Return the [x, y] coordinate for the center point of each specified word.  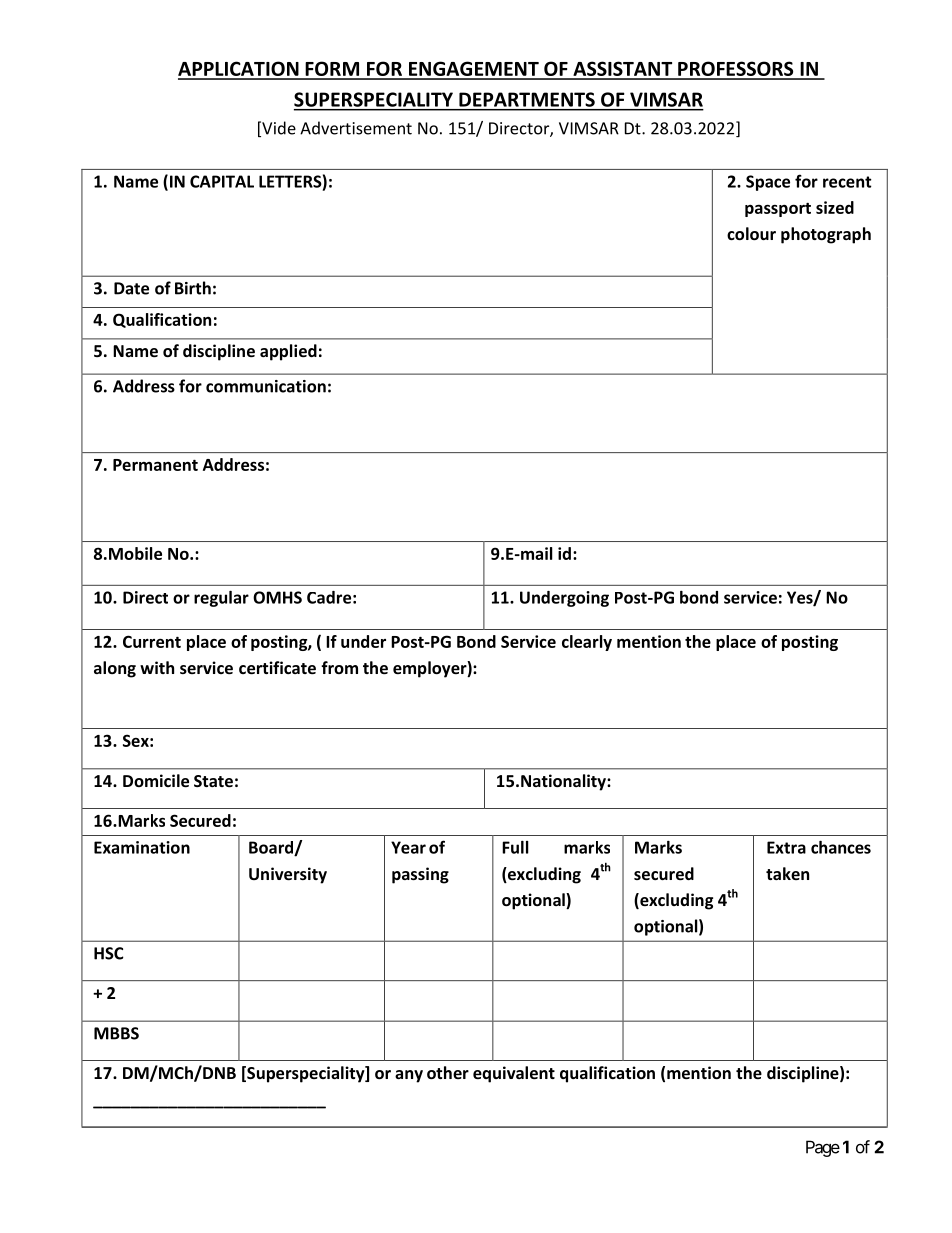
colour [751, 233]
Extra [786, 847]
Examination [142, 847]
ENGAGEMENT [473, 70]
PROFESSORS [736, 70]
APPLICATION [239, 70]
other [448, 1072]
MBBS [116, 1033]
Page [823, 1148]
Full [515, 847]
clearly [587, 643]
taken [787, 873]
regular [221, 599]
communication [266, 386]
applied [288, 352]
